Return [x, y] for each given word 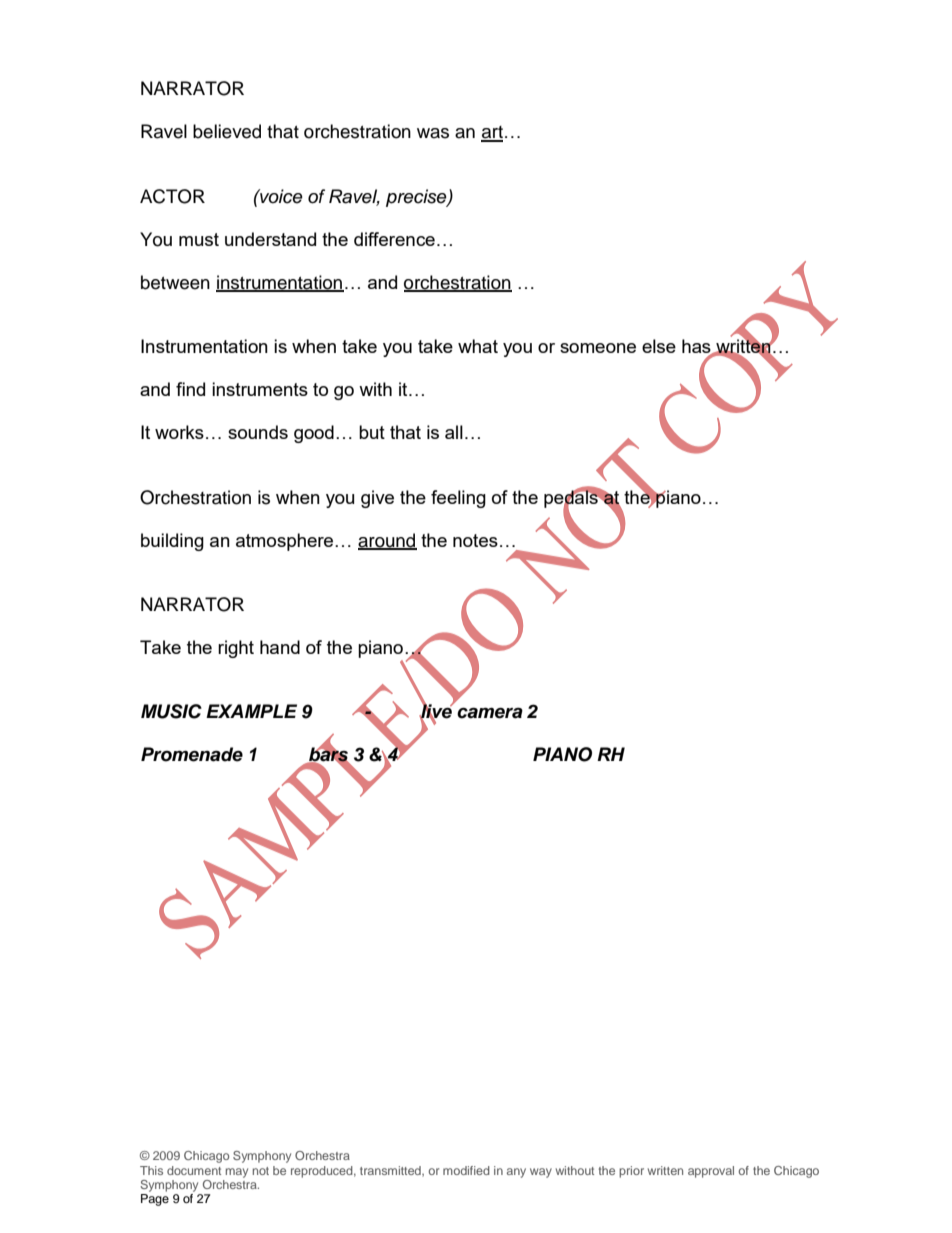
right [236, 649]
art [492, 133]
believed [227, 131]
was [433, 133]
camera [490, 713]
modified [466, 1170]
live [436, 711]
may [237, 1173]
